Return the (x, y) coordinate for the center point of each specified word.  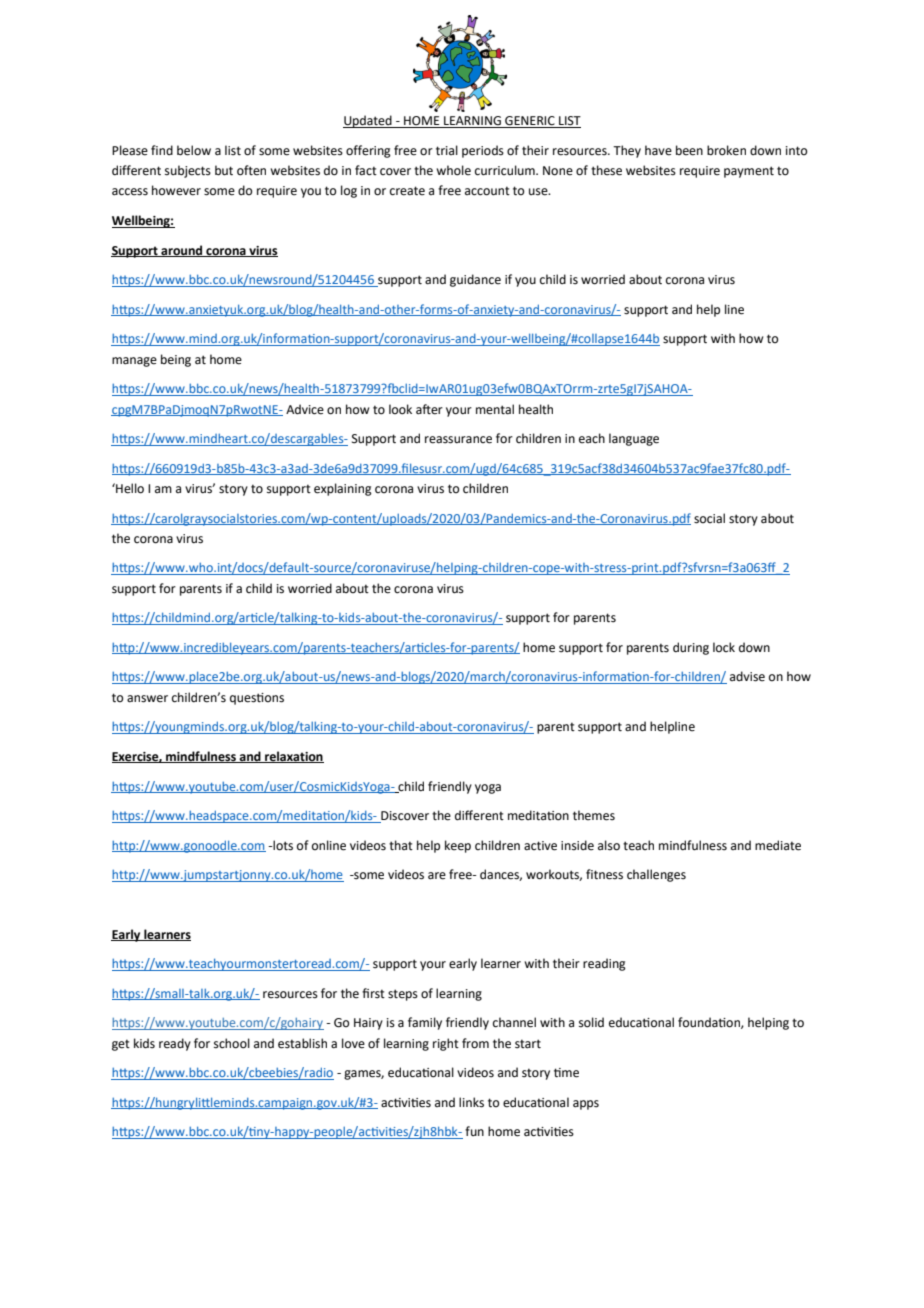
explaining (343, 489)
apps (586, 1105)
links (471, 1102)
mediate (778, 845)
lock (724, 647)
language (634, 439)
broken (726, 150)
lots (282, 845)
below (194, 150)
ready (175, 1044)
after (429, 409)
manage (134, 362)
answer (147, 699)
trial (447, 150)
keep (458, 846)
